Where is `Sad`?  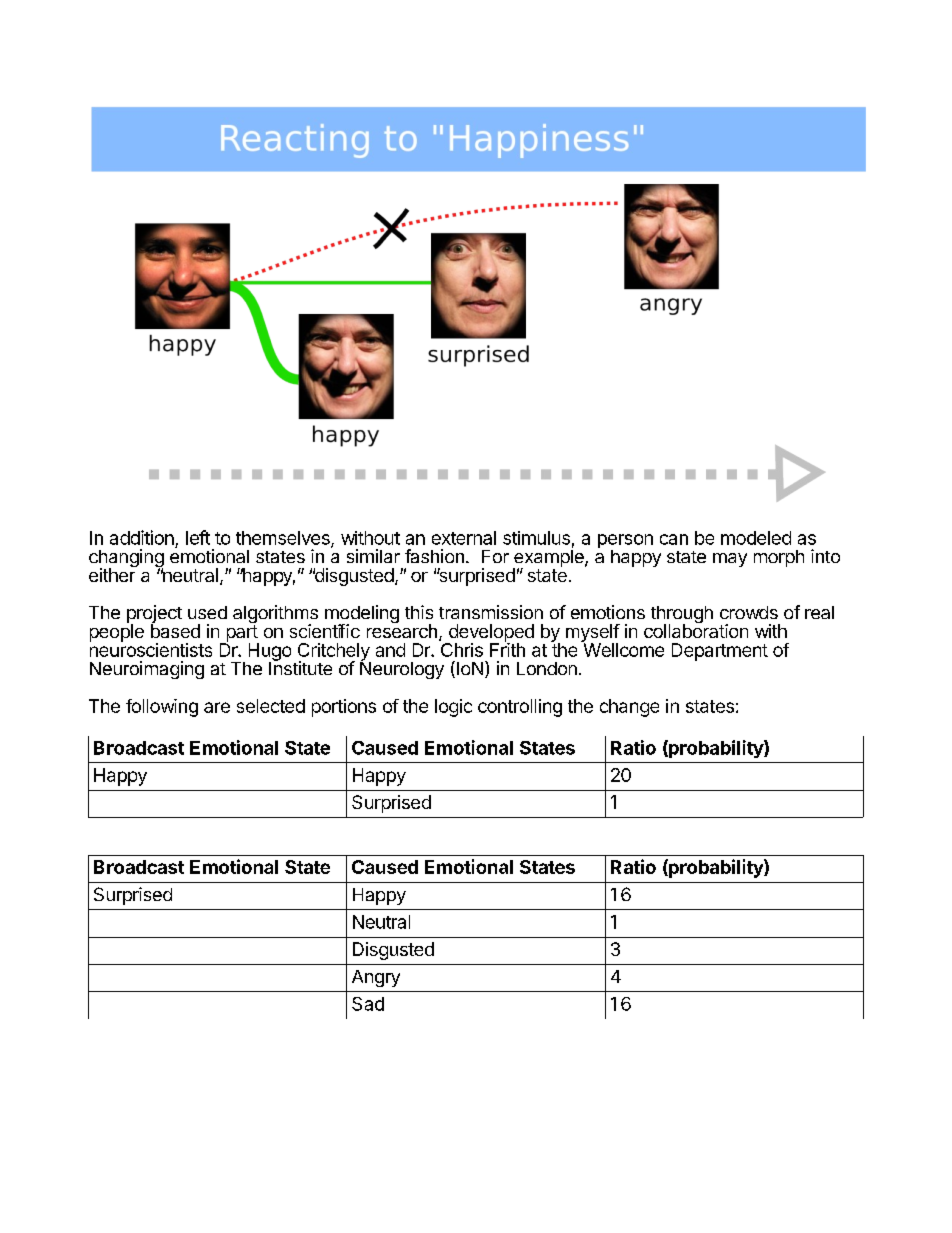
Sad is located at coordinates (368, 1004).
